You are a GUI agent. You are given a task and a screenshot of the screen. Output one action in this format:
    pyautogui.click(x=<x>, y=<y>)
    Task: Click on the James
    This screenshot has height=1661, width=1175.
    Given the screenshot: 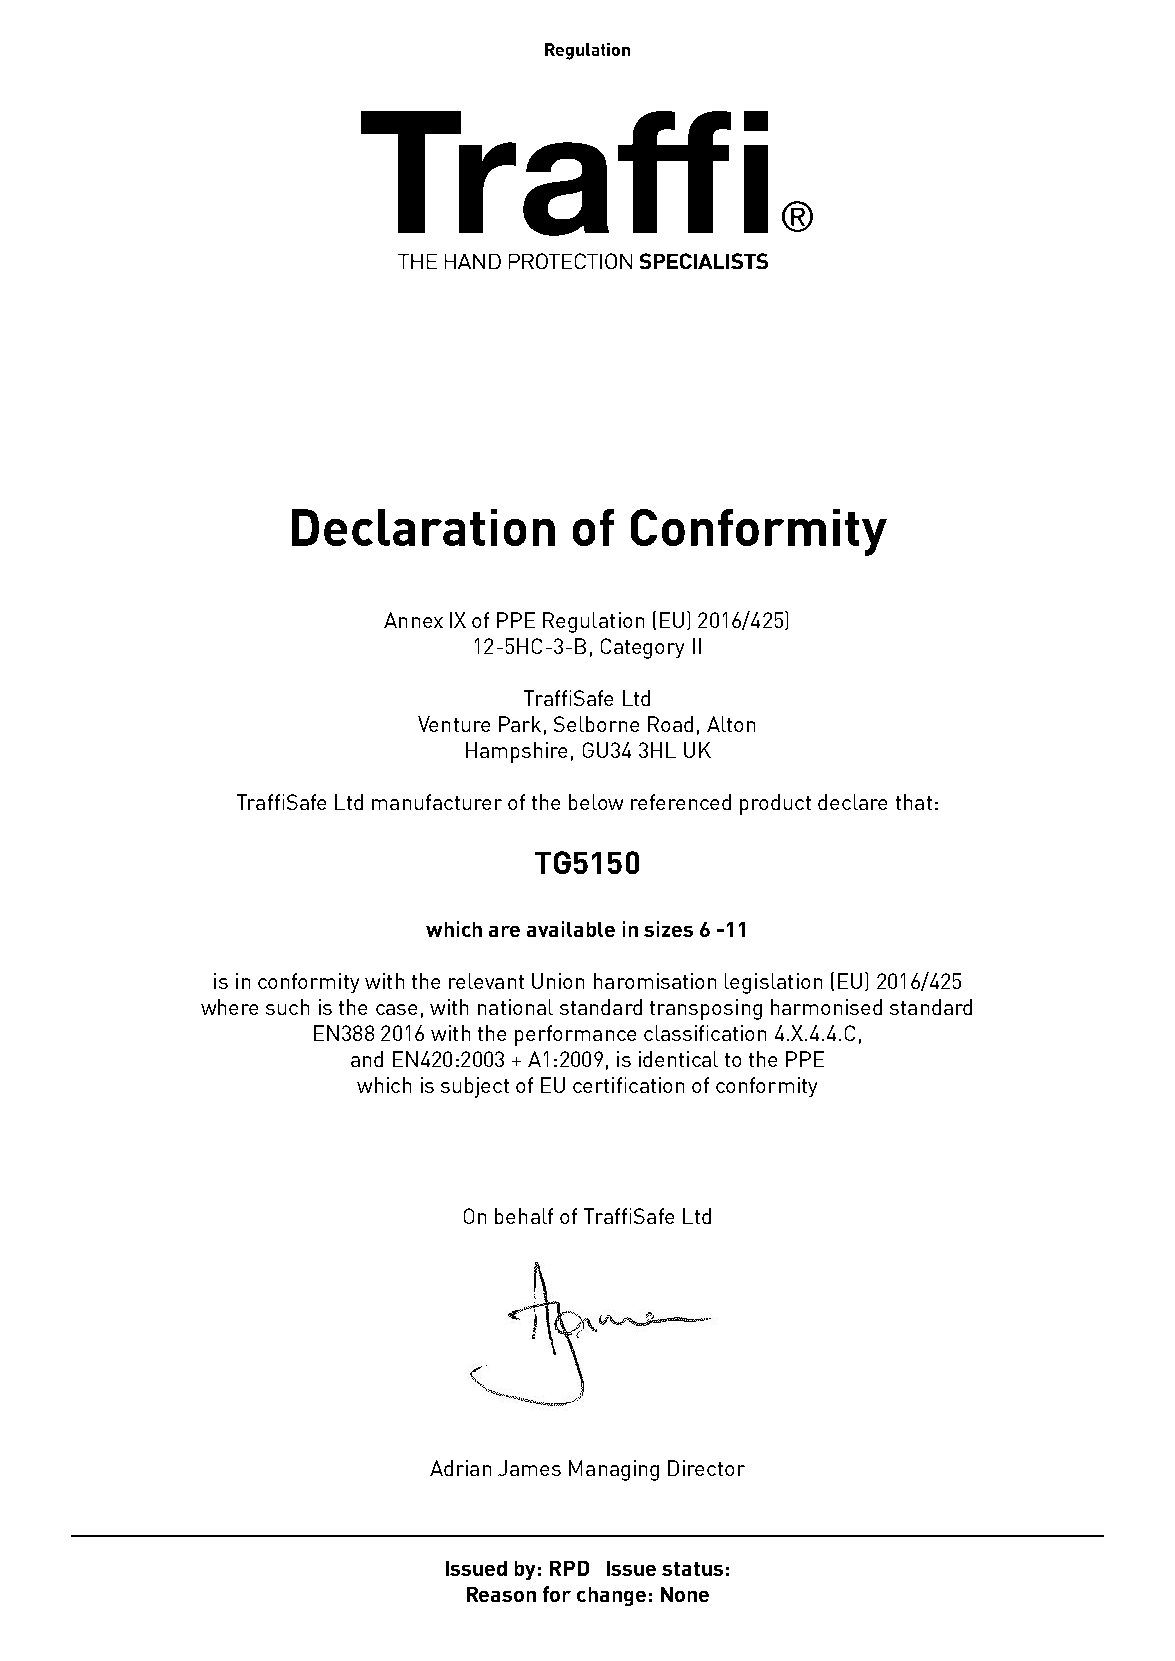 What is the action you would take?
    pyautogui.click(x=529, y=1468)
